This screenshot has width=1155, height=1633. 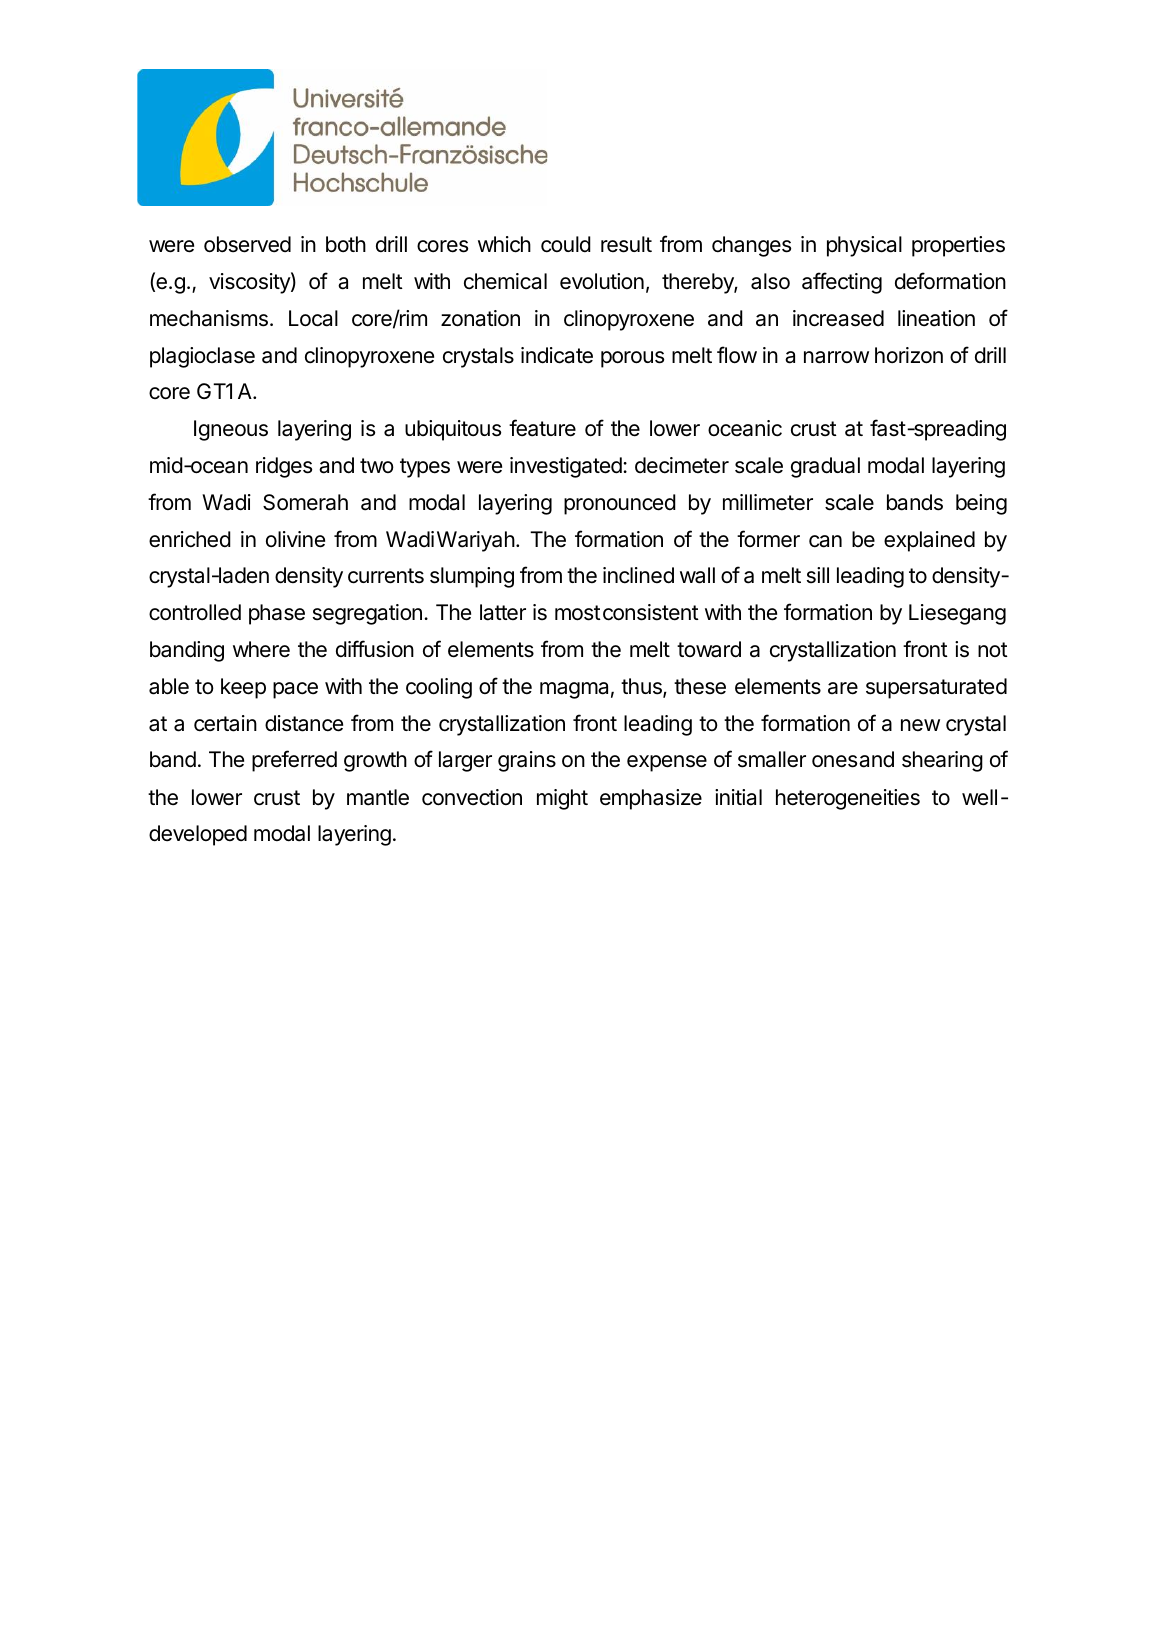 I want to click on sill, so click(x=818, y=575).
